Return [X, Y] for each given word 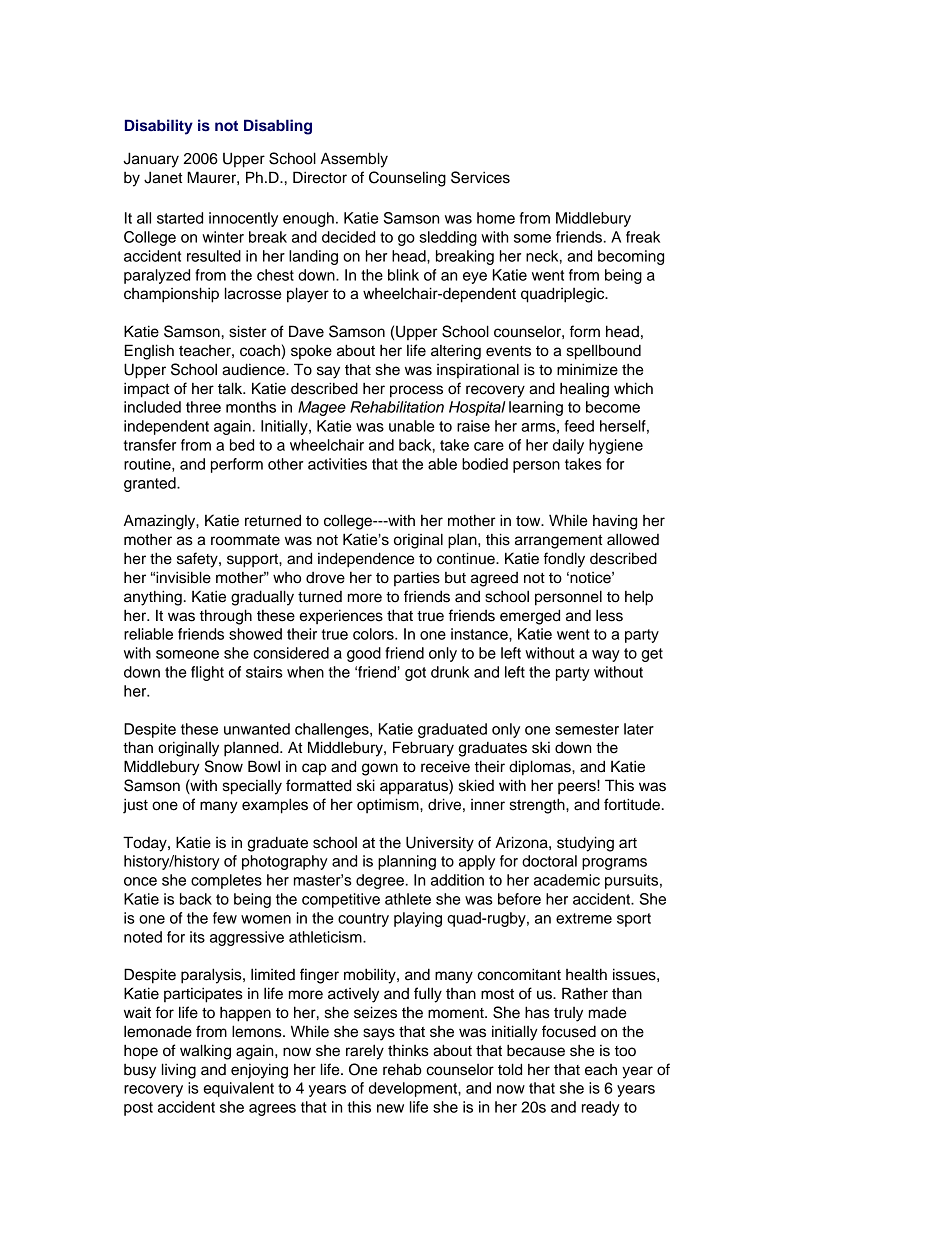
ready [601, 1108]
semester [587, 729]
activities [337, 464]
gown [380, 769]
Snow [224, 766]
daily [568, 446]
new [390, 1108]
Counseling [407, 179]
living [179, 1071]
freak [643, 237]
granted [151, 484]
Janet [163, 177]
